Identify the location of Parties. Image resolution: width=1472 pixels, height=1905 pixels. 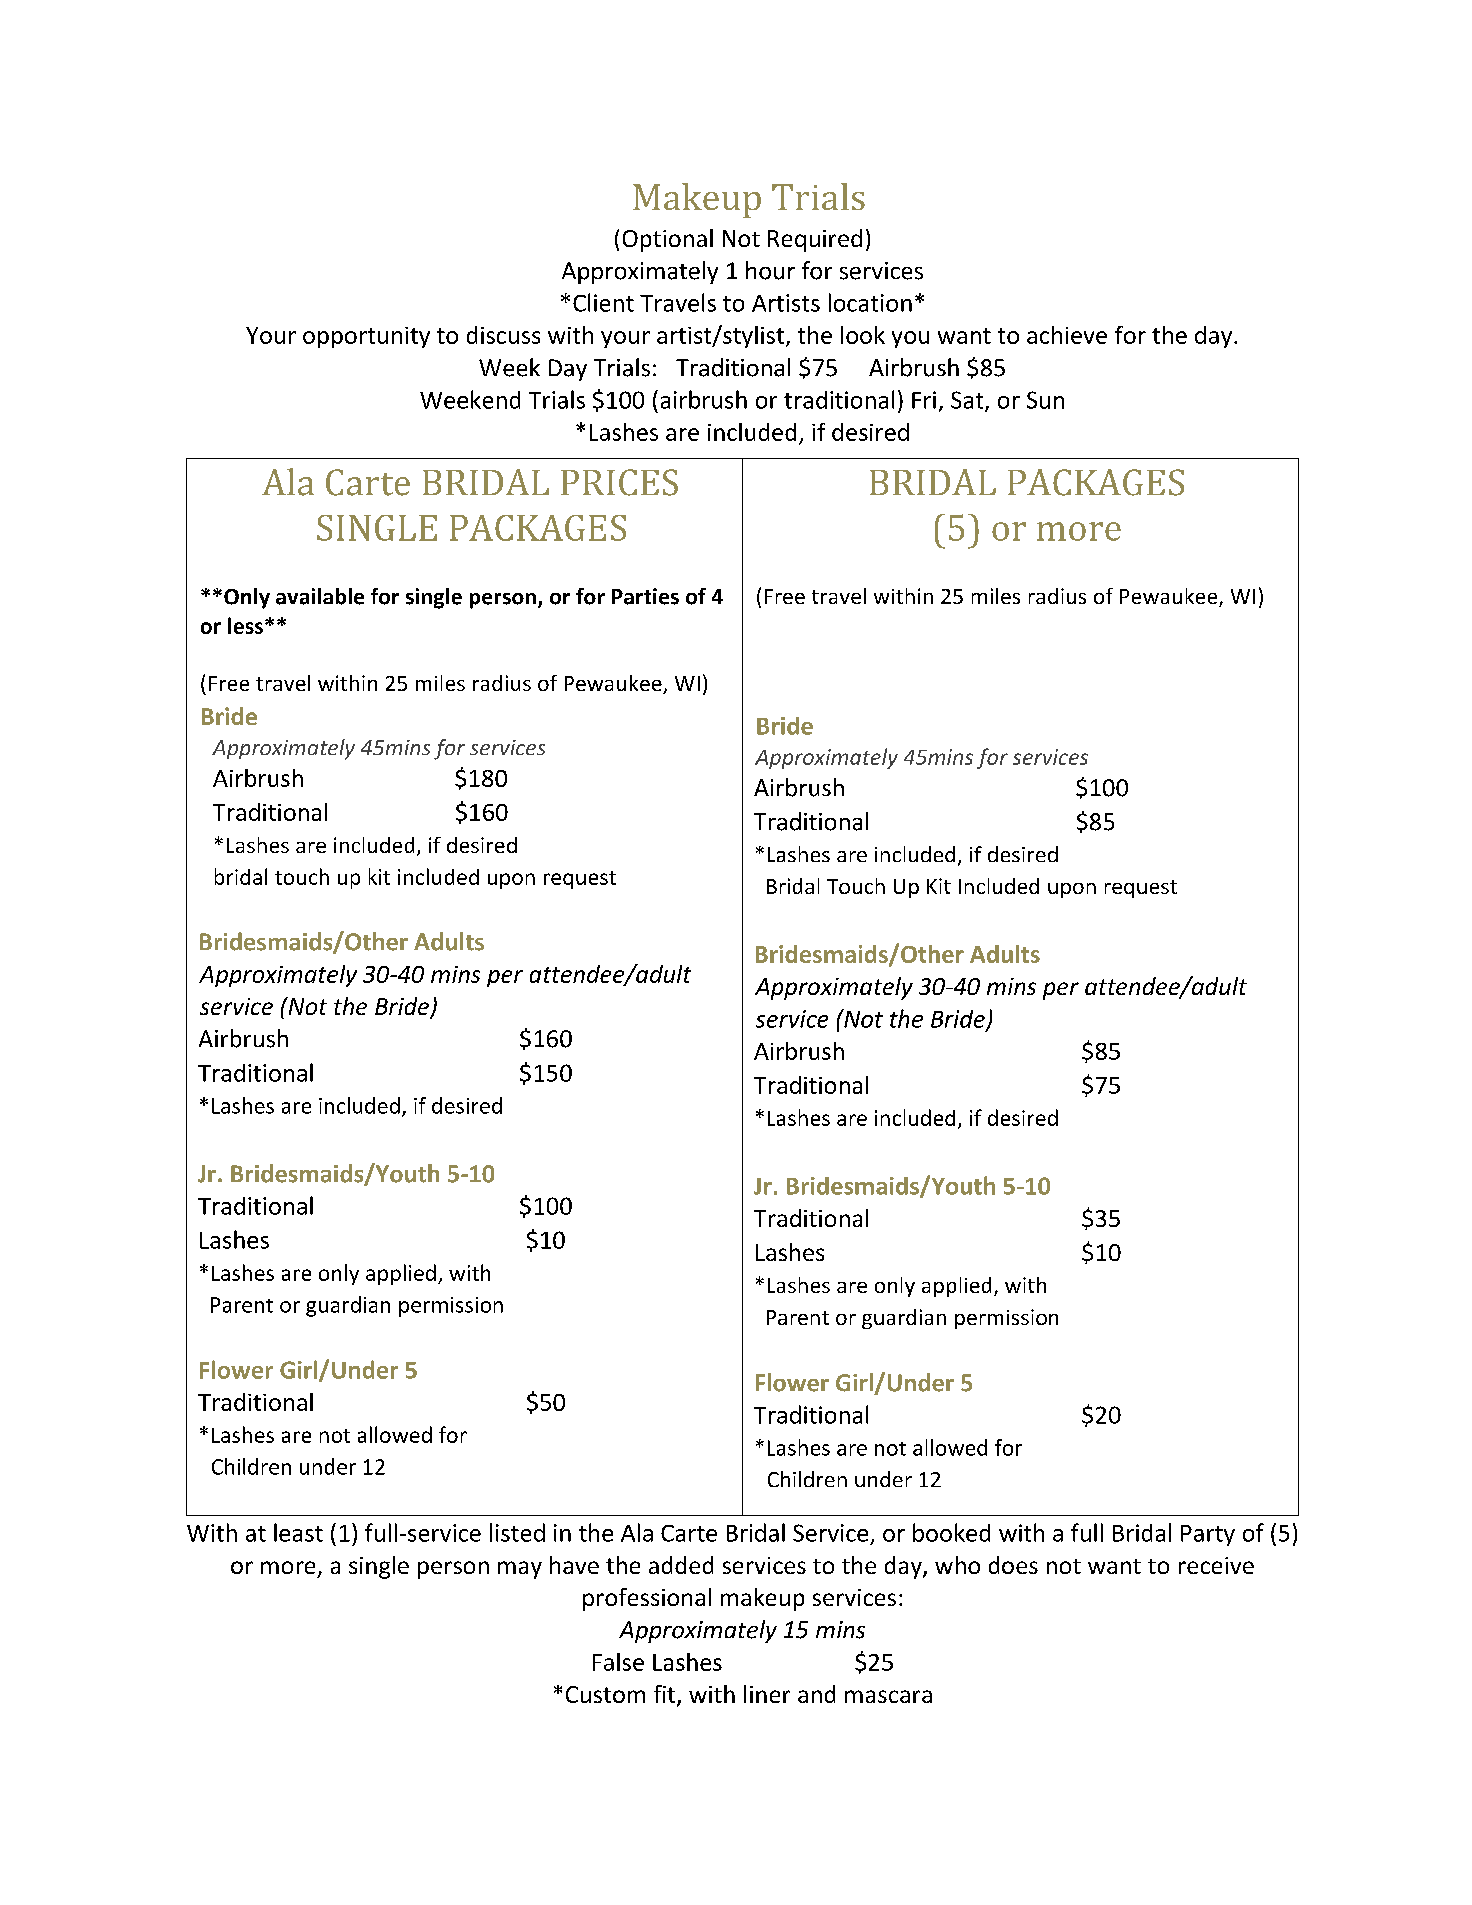
(645, 596).
